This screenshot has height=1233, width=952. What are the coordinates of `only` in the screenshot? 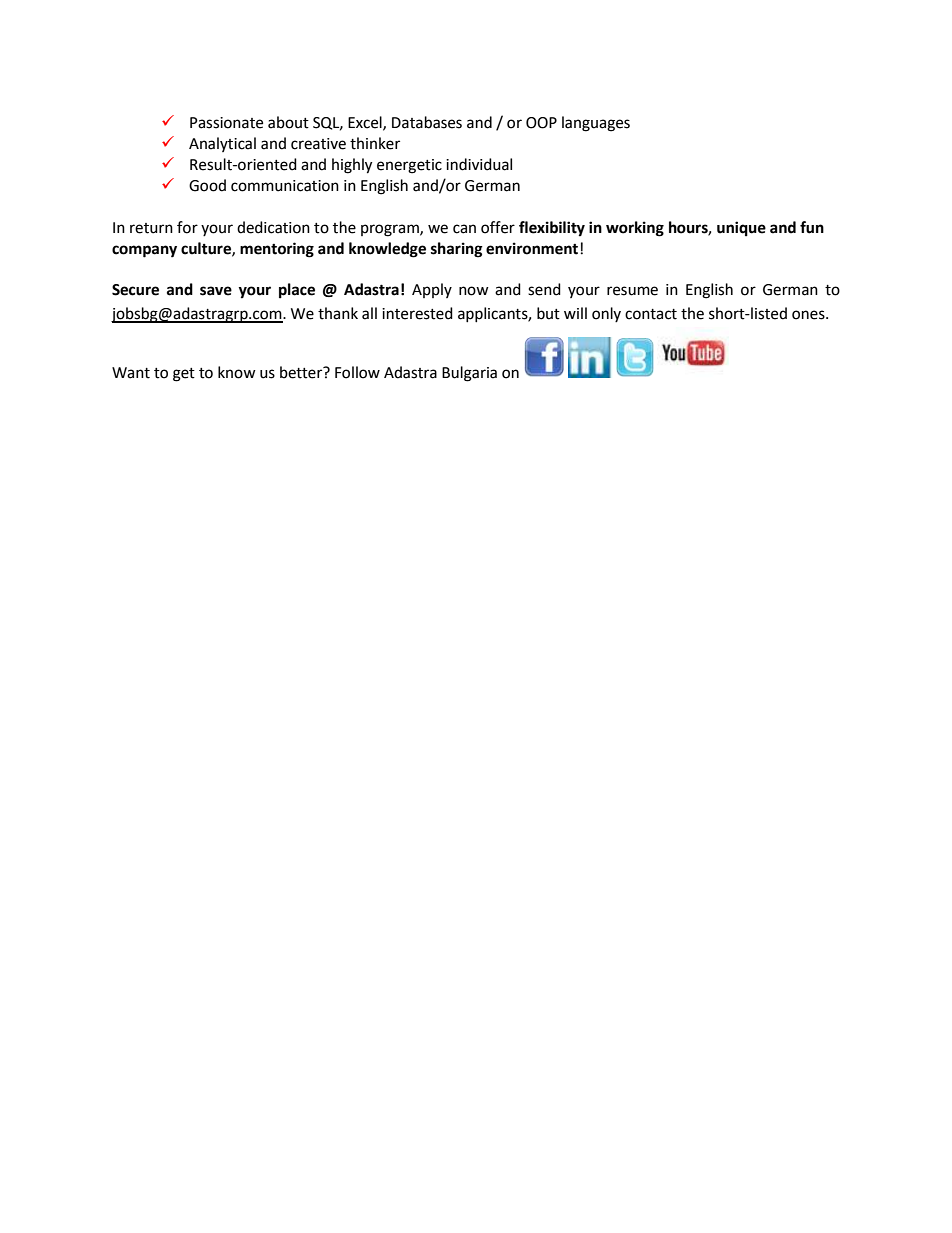 It's located at (606, 314).
